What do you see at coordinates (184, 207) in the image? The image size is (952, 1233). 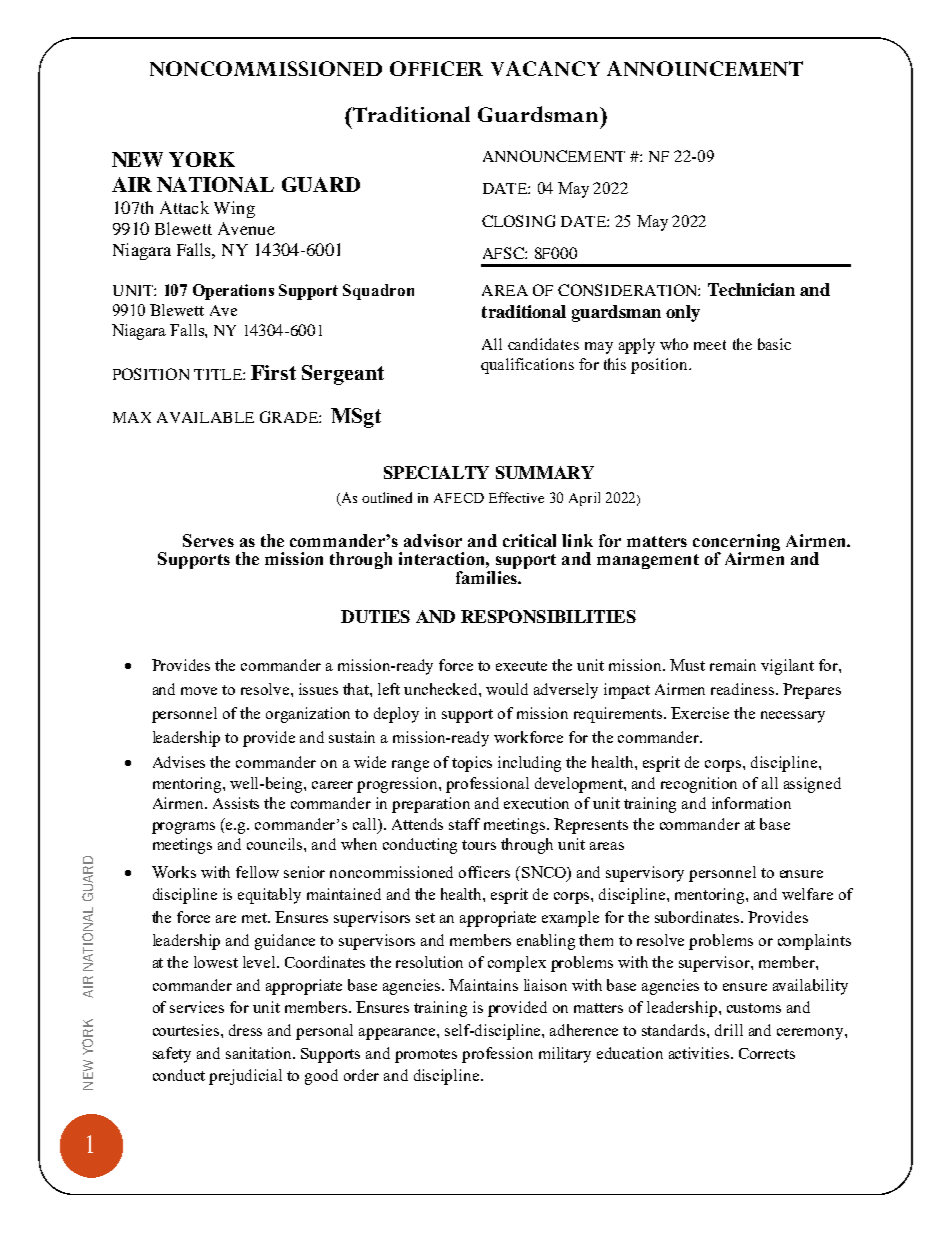 I see `Attack` at bounding box center [184, 207].
